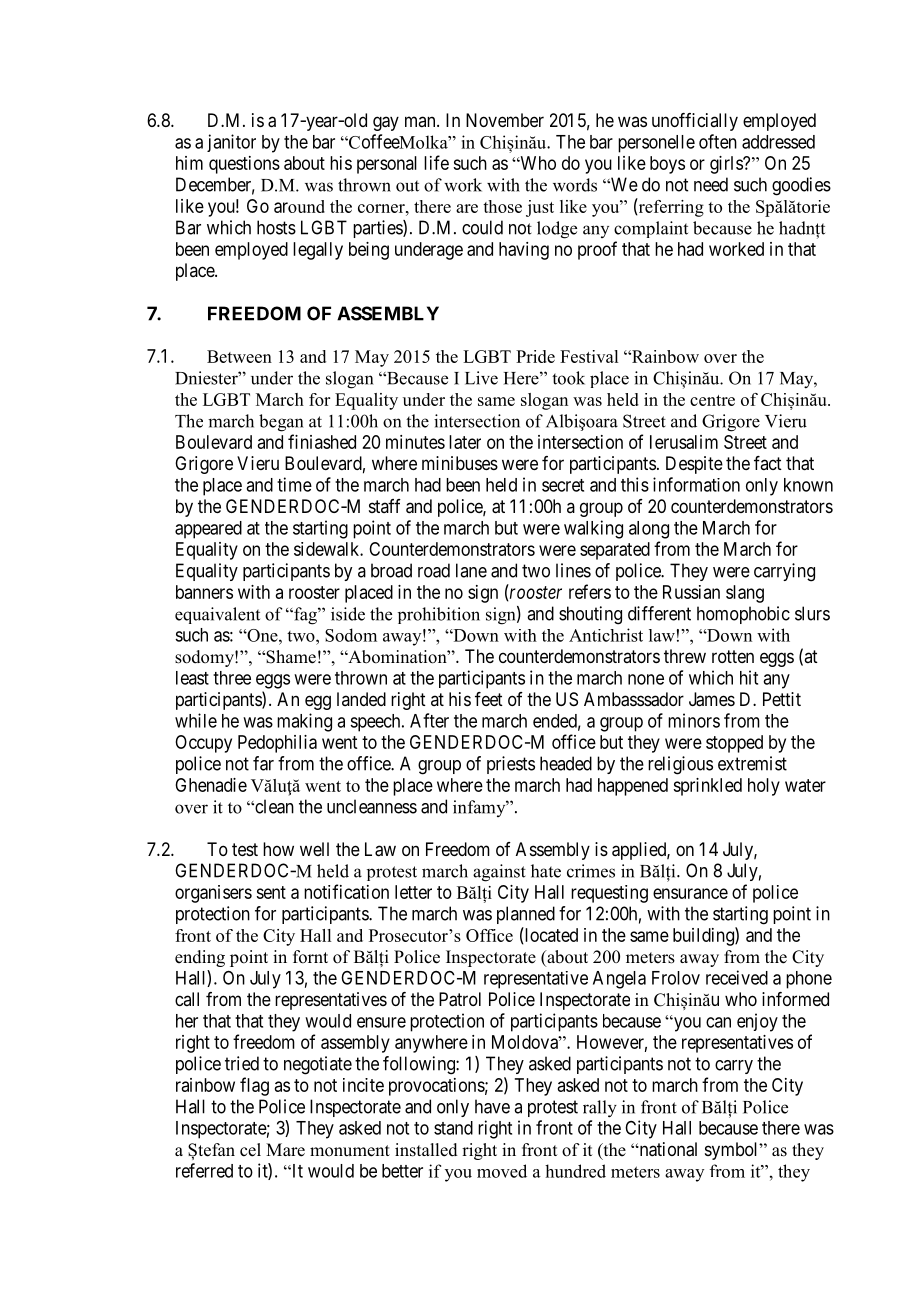 The height and width of the document is (1308, 924). What do you see at coordinates (764, 787) in the document?
I see `holy` at bounding box center [764, 787].
